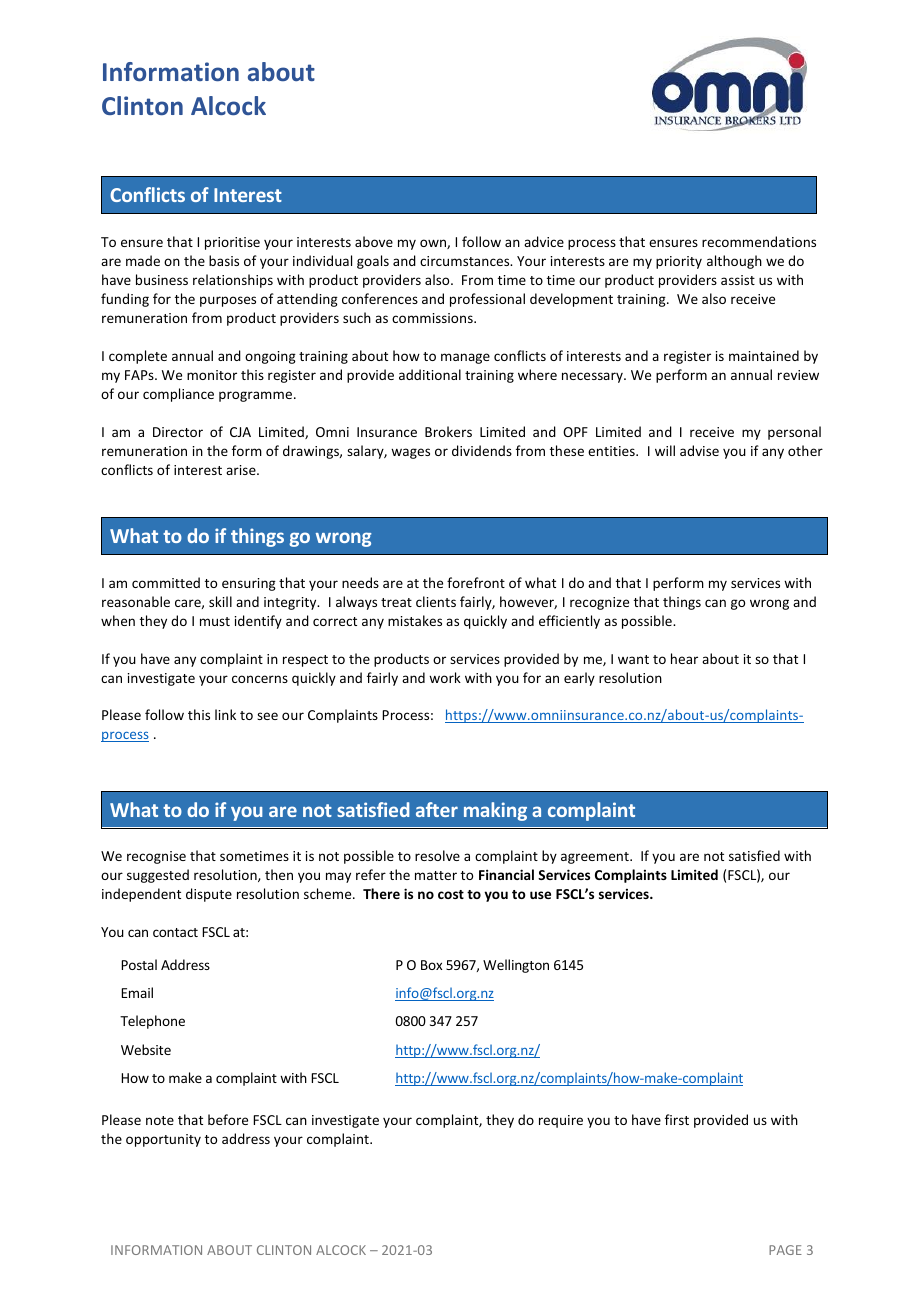 The image size is (924, 1308). Describe the element at coordinates (209, 895) in the document. I see `dispute` at that location.
